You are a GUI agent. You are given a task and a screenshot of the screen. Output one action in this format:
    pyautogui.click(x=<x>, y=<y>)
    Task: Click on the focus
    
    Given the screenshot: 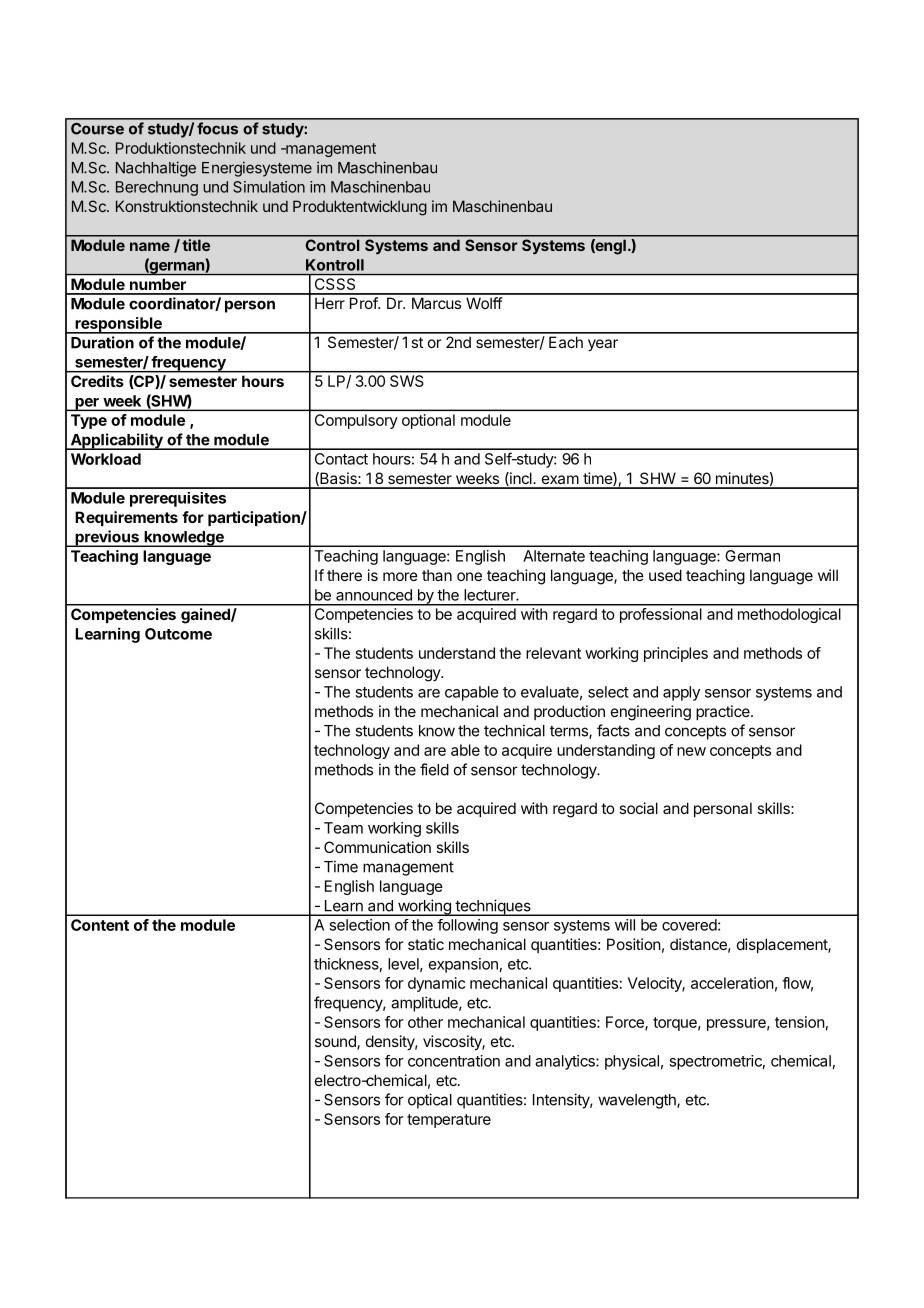 What is the action you would take?
    pyautogui.click(x=217, y=128)
